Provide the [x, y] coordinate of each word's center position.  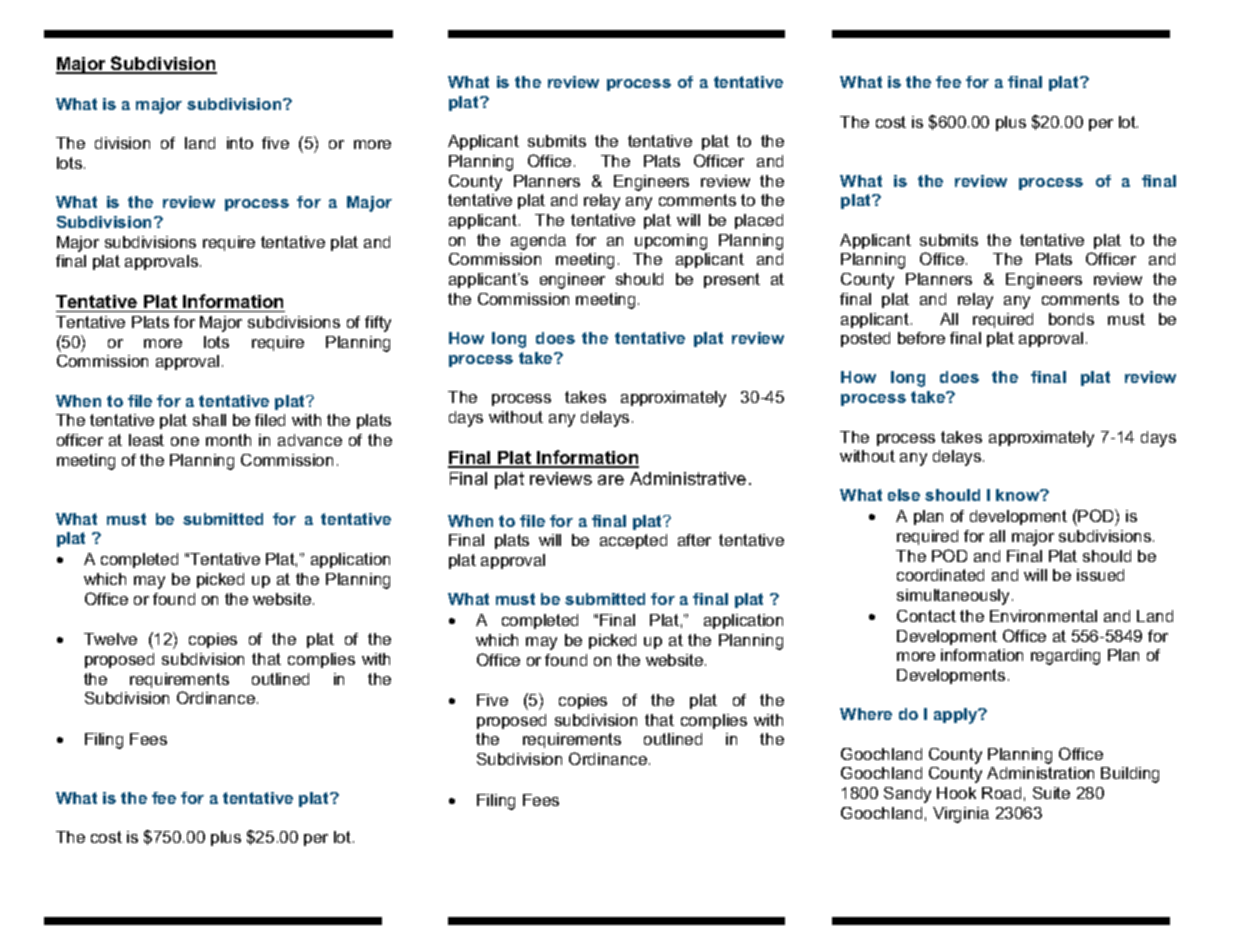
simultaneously [955, 597]
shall [209, 420]
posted [865, 339]
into [240, 143]
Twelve [110, 639]
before [921, 338]
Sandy [907, 795]
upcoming [671, 242]
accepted [633, 541]
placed [759, 221]
